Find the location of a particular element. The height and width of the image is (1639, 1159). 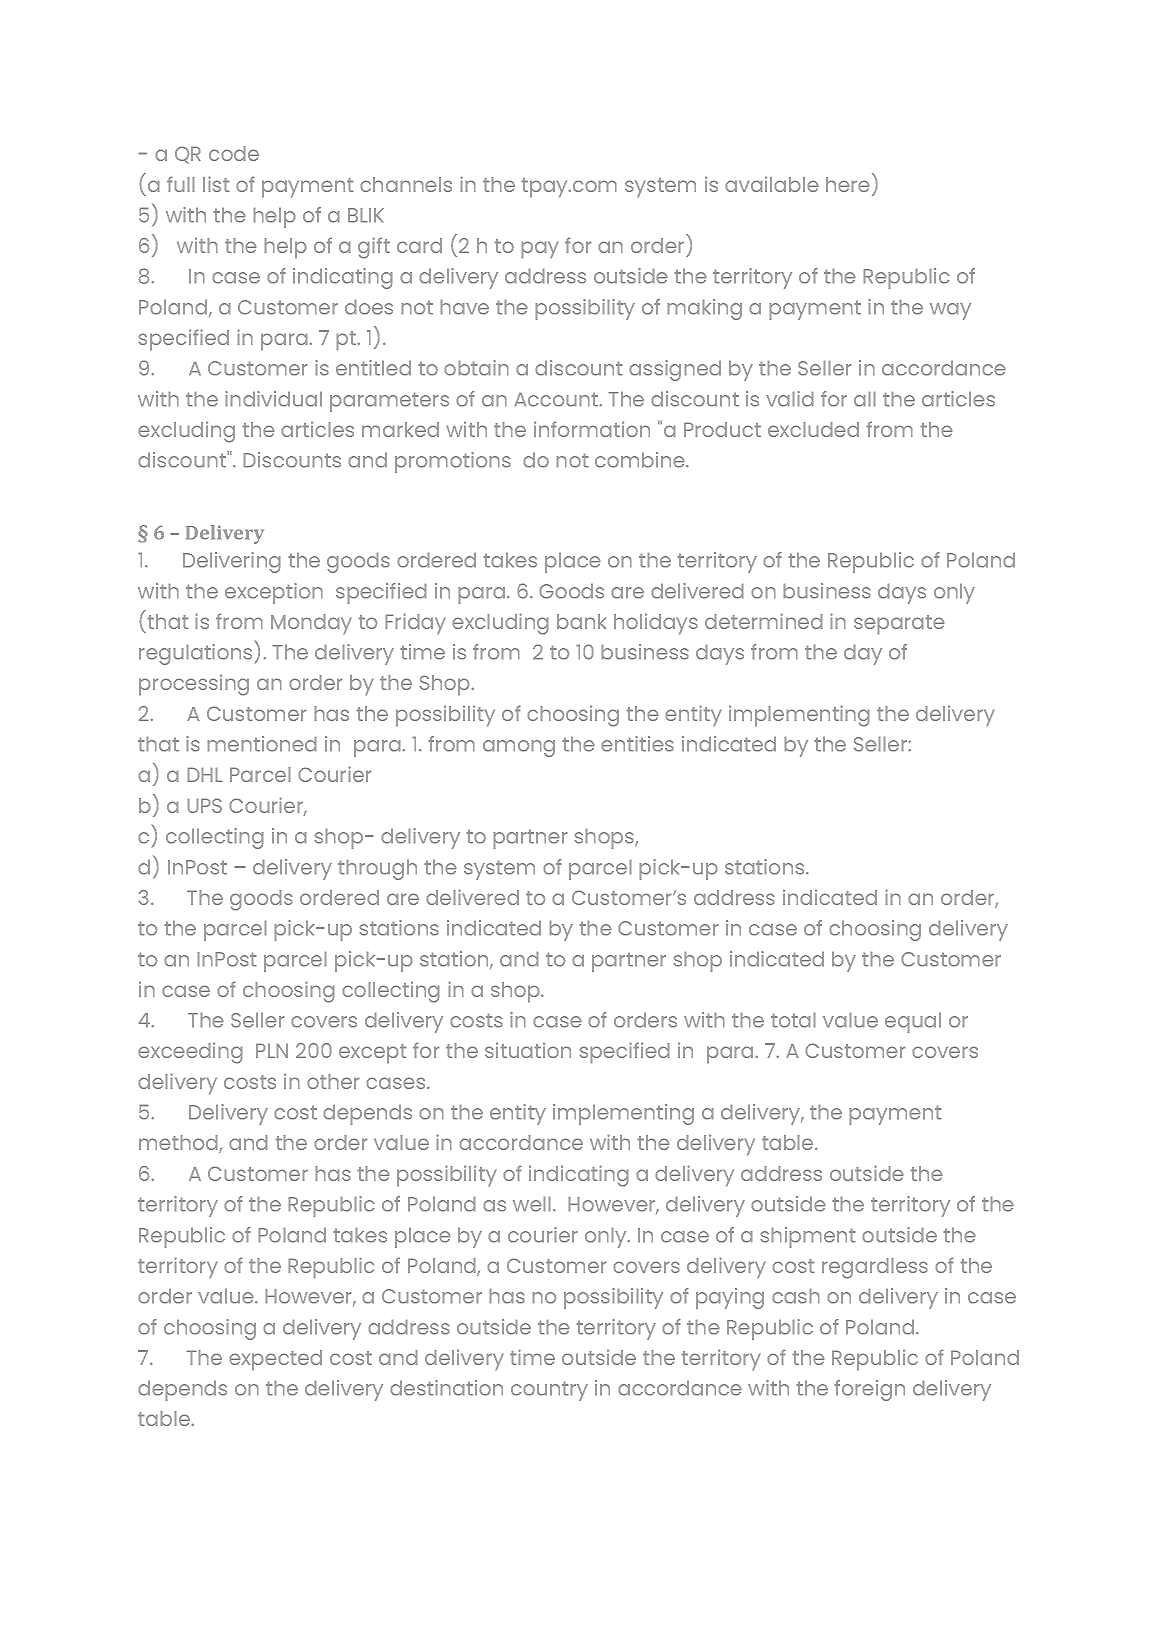

among is located at coordinates (519, 748).
